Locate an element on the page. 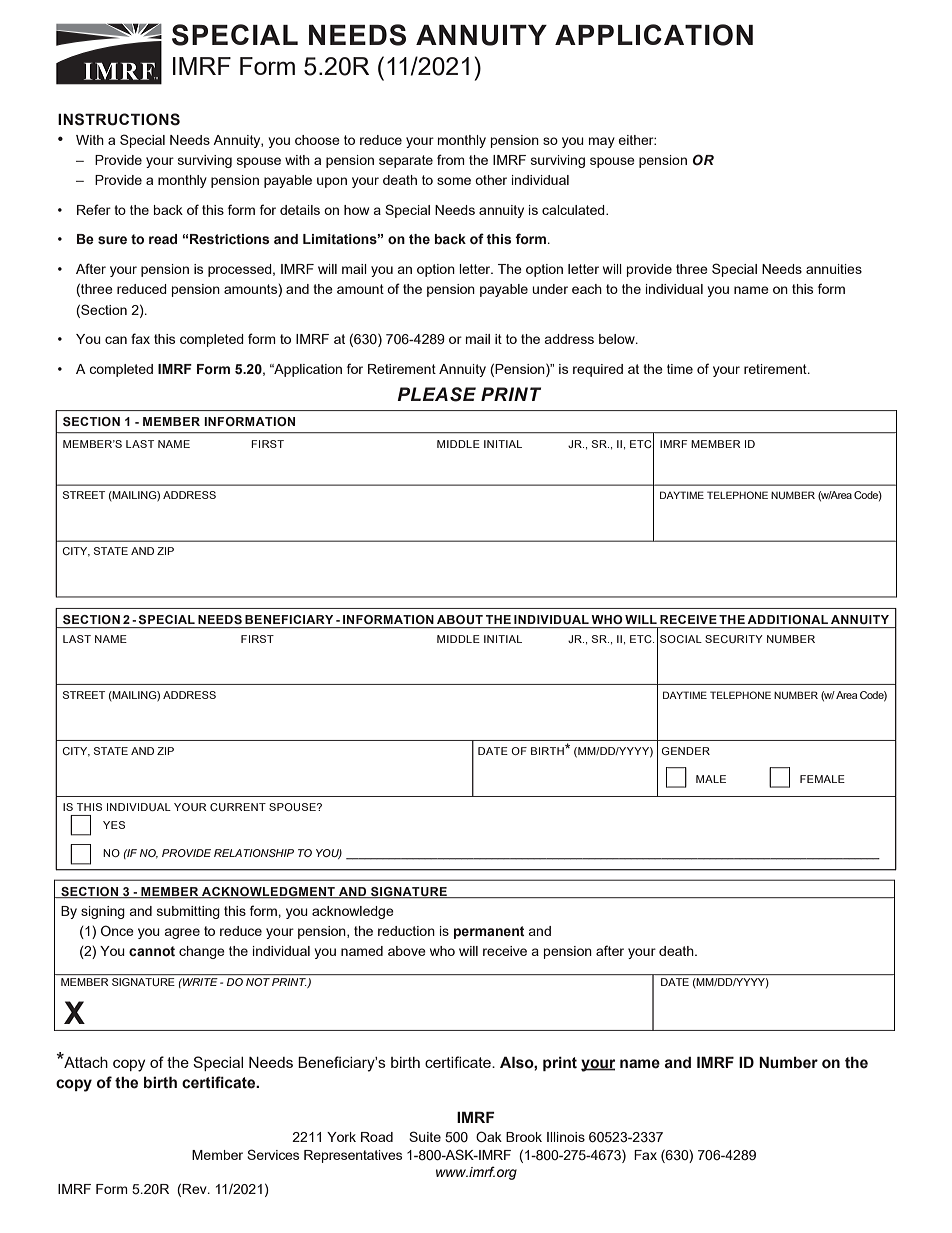 The height and width of the document is (1233, 952). may is located at coordinates (602, 142).
